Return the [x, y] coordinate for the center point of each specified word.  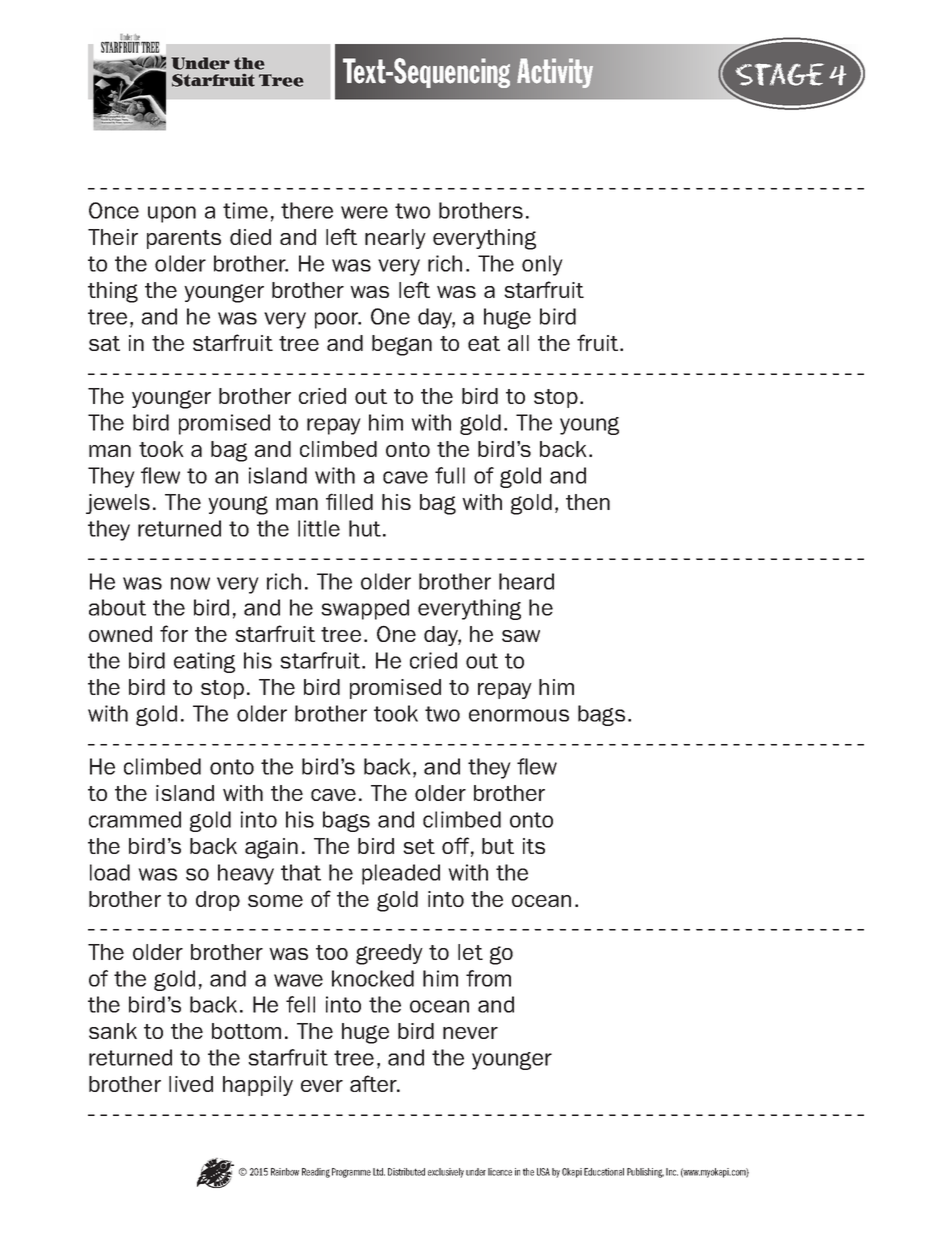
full [450, 475]
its [534, 846]
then [588, 502]
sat [104, 343]
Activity [555, 73]
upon [172, 214]
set [419, 846]
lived [191, 1084]
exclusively [446, 1173]
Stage [779, 74]
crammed [135, 819]
